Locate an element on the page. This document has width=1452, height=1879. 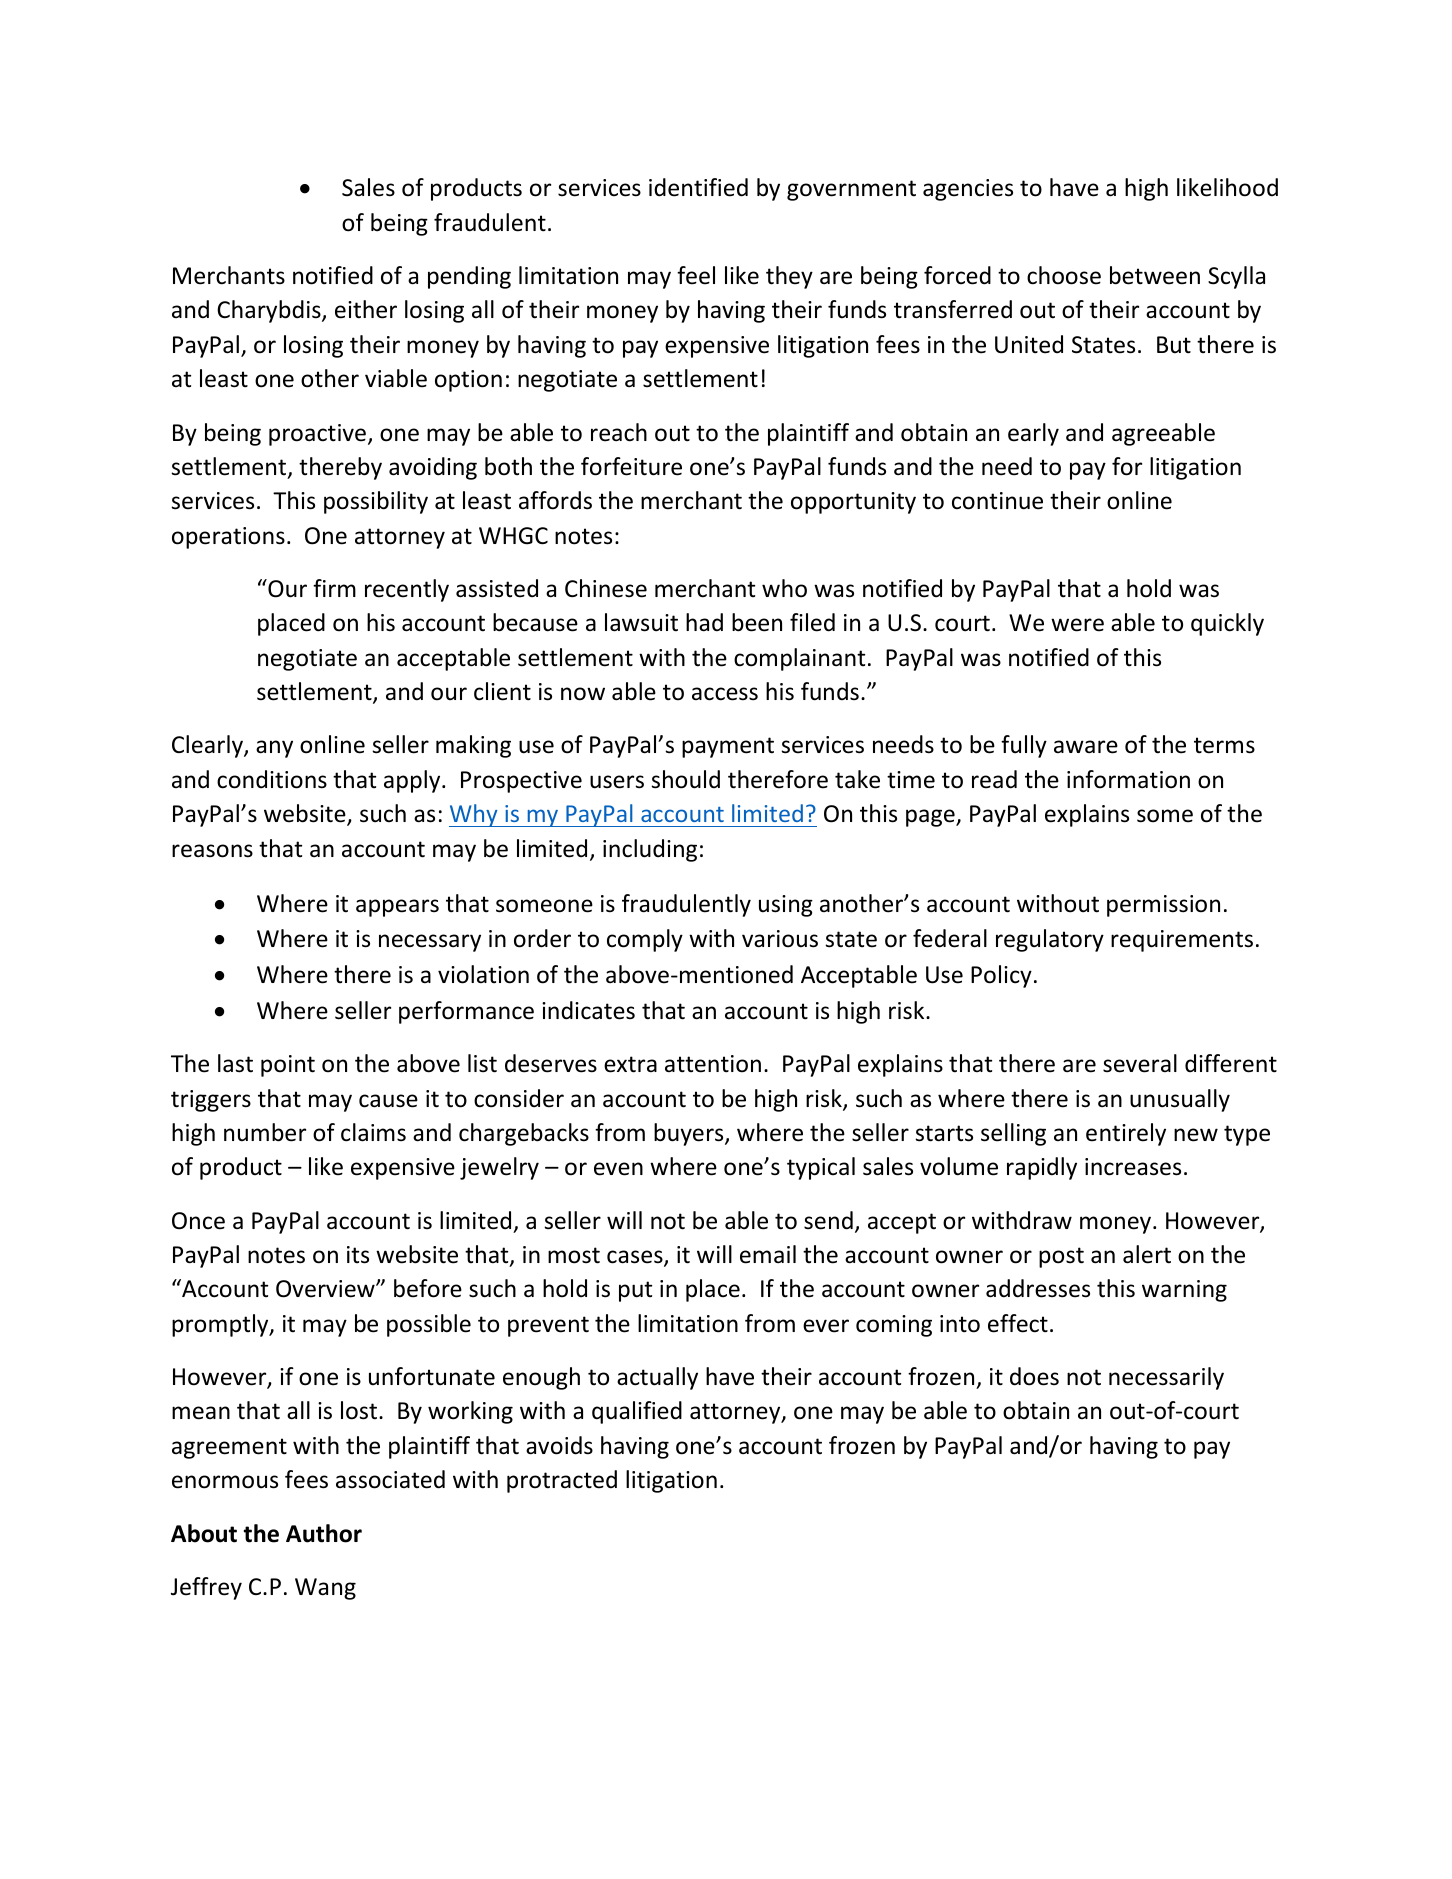
firm is located at coordinates (334, 588).
